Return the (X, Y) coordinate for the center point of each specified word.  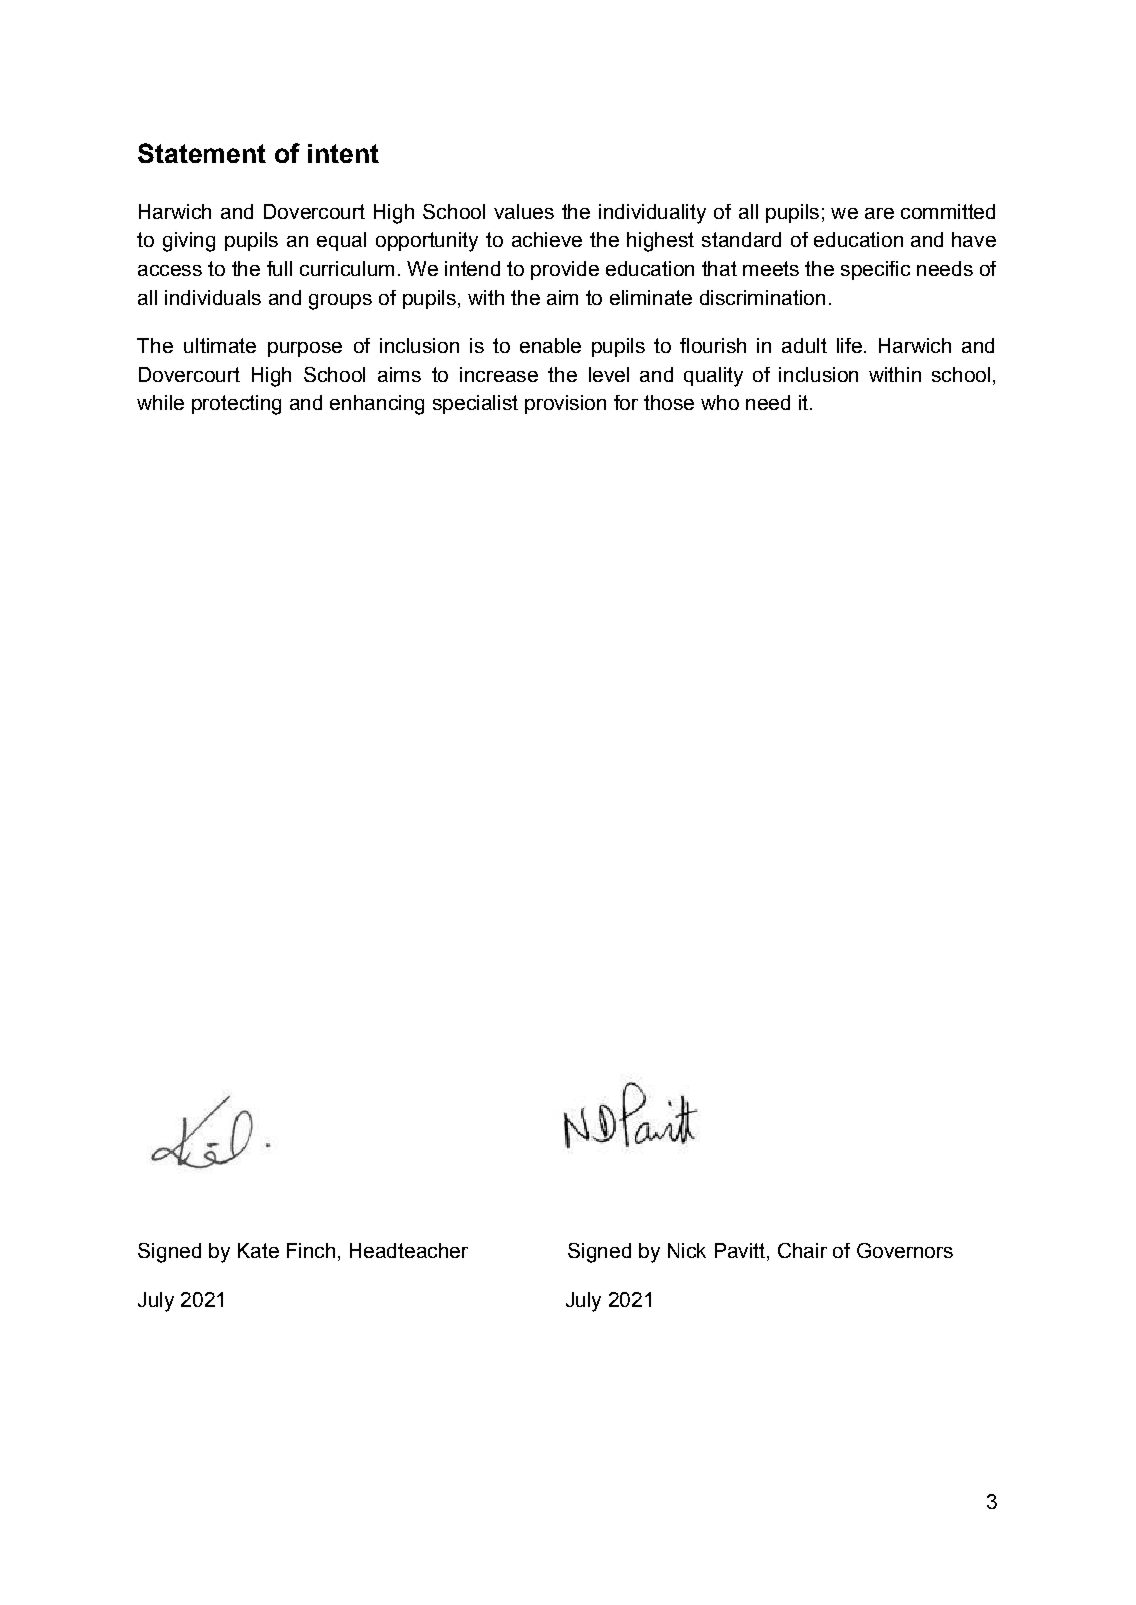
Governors (905, 1250)
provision (565, 404)
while (160, 402)
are (879, 213)
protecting (236, 405)
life (849, 345)
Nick (687, 1250)
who (720, 402)
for (626, 402)
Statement (202, 153)
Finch (311, 1250)
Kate (258, 1250)
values (524, 211)
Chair (802, 1250)
